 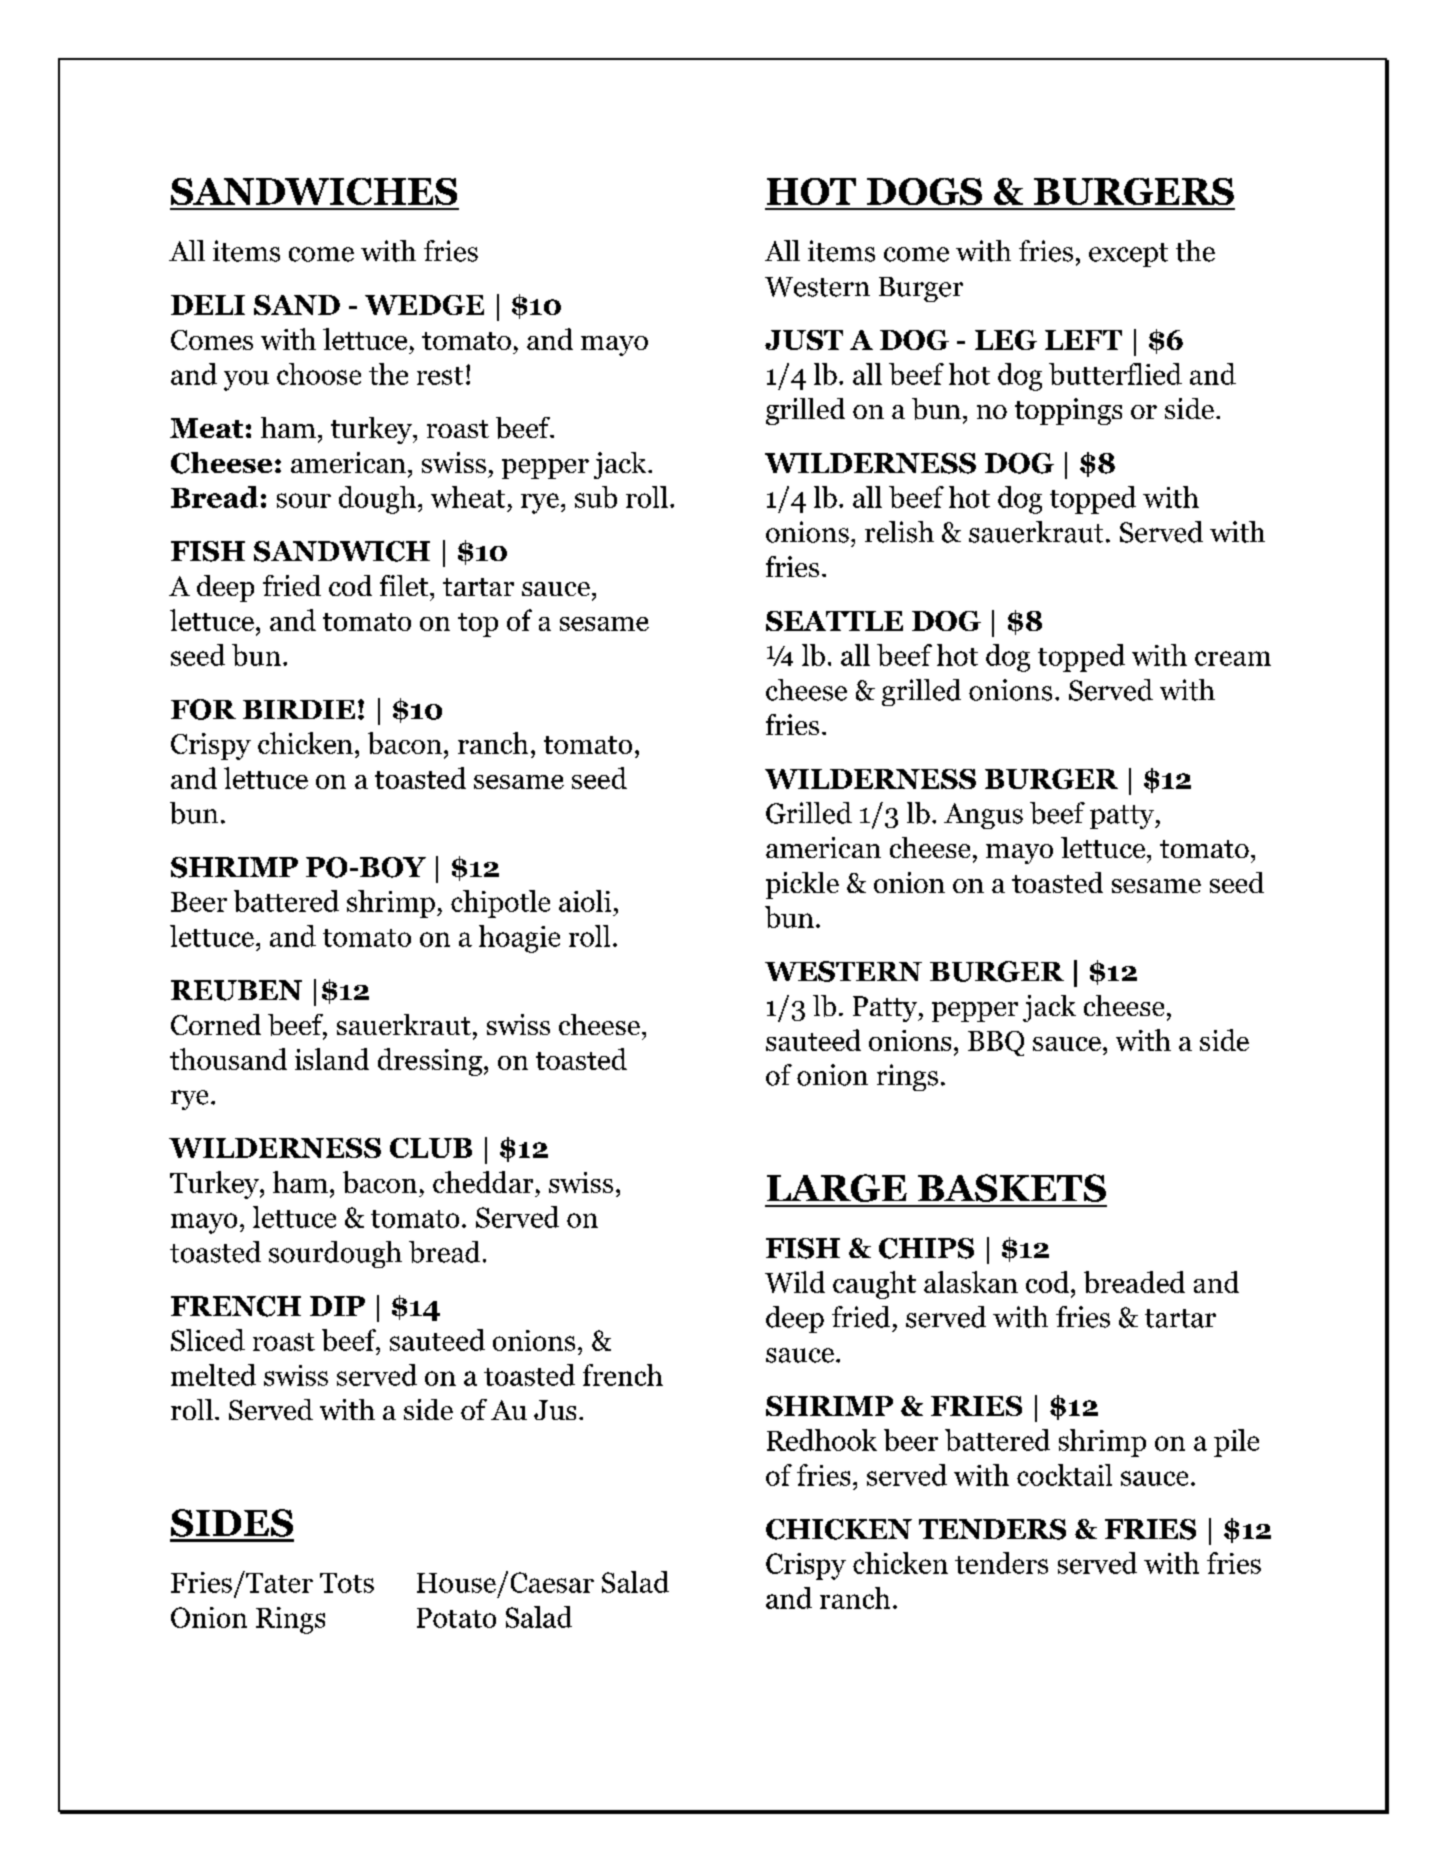 What do you see at coordinates (996, 1043) in the screenshot?
I see `BBQ` at bounding box center [996, 1043].
